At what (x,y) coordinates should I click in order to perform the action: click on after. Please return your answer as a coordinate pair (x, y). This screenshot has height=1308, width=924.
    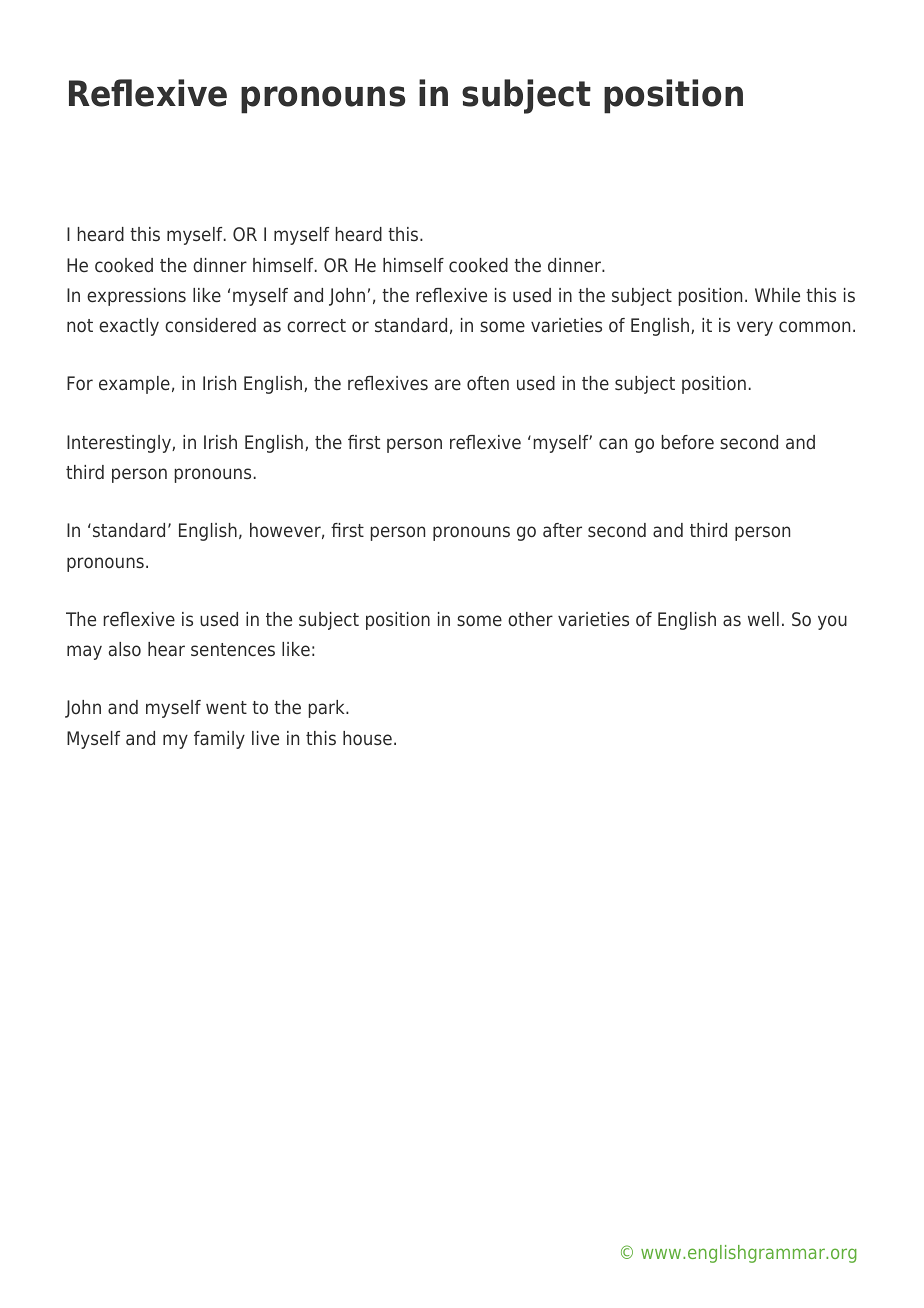
    Looking at the image, I should click on (562, 530).
